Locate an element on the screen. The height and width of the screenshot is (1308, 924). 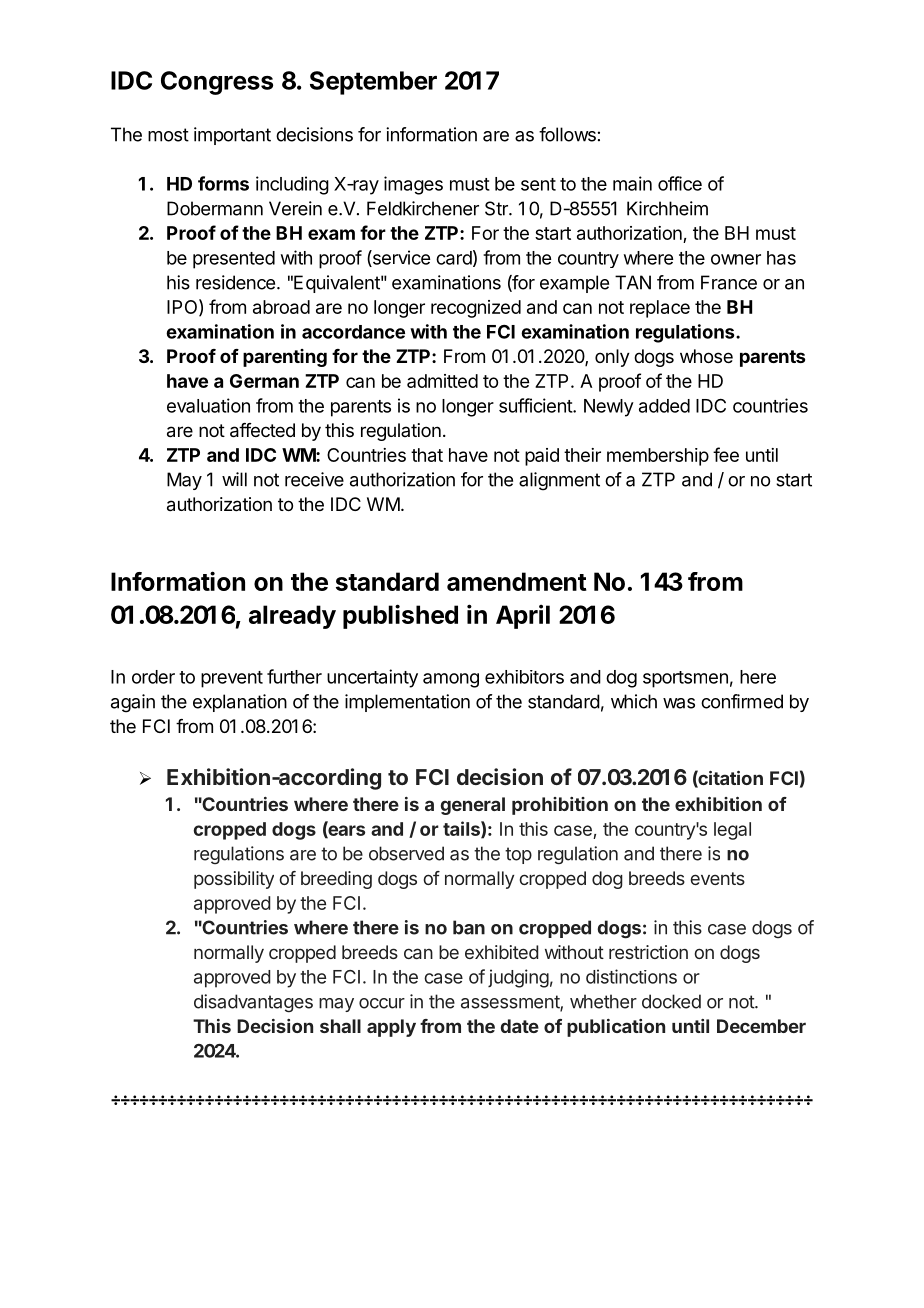
assessment is located at coordinates (511, 1003).
